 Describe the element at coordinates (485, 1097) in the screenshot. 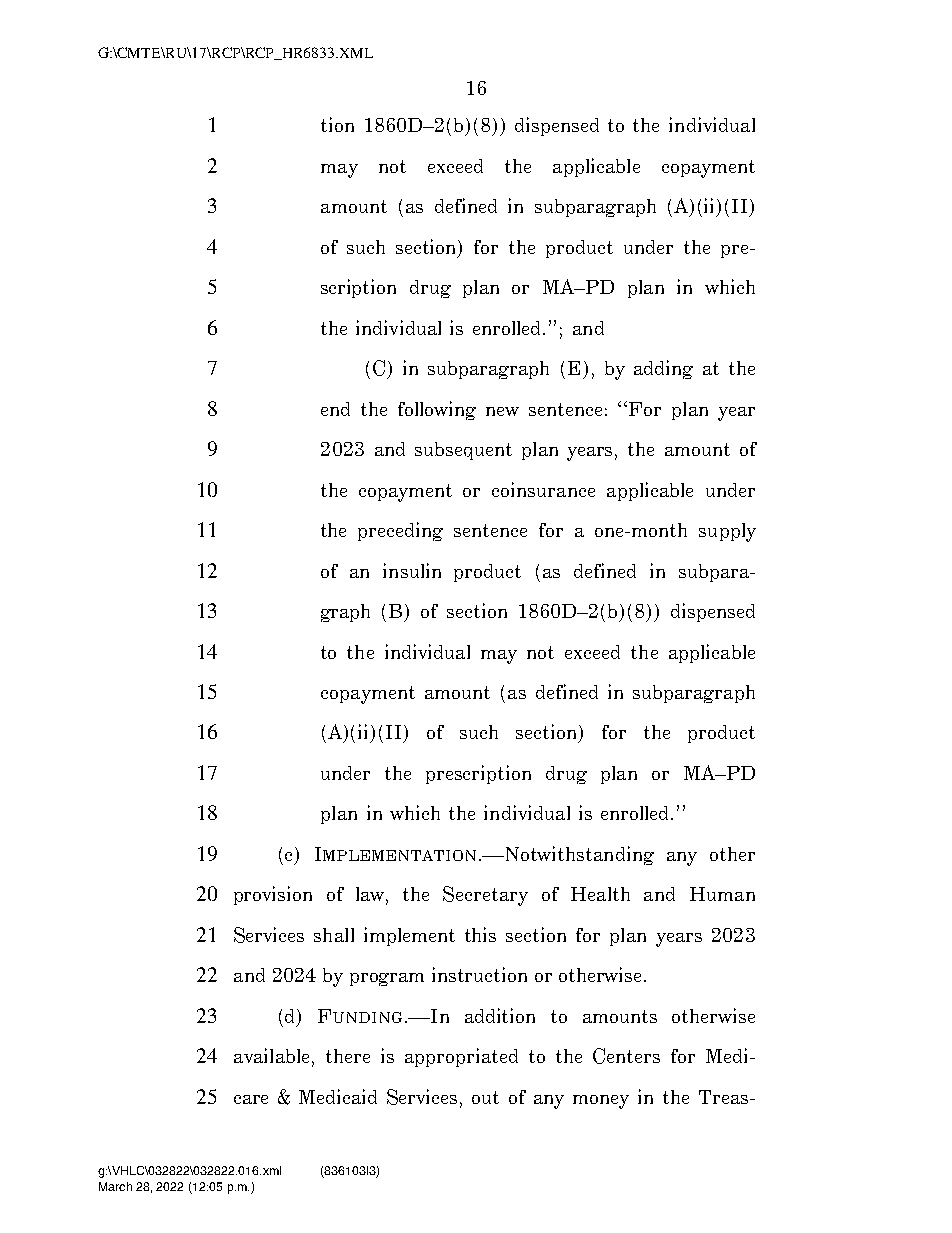

I see `out` at that location.
